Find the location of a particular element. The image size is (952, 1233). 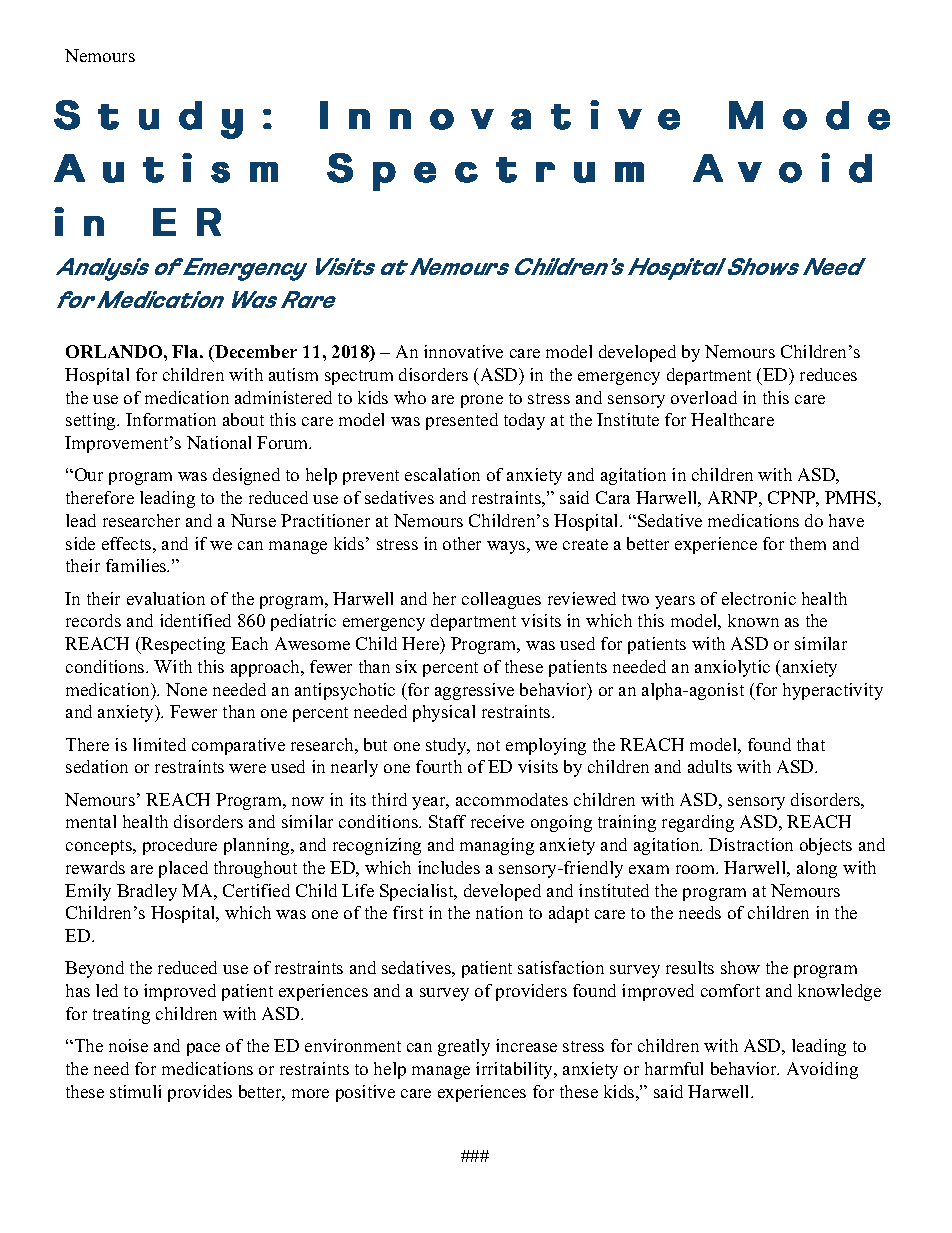

stimuli is located at coordinates (135, 1091).
